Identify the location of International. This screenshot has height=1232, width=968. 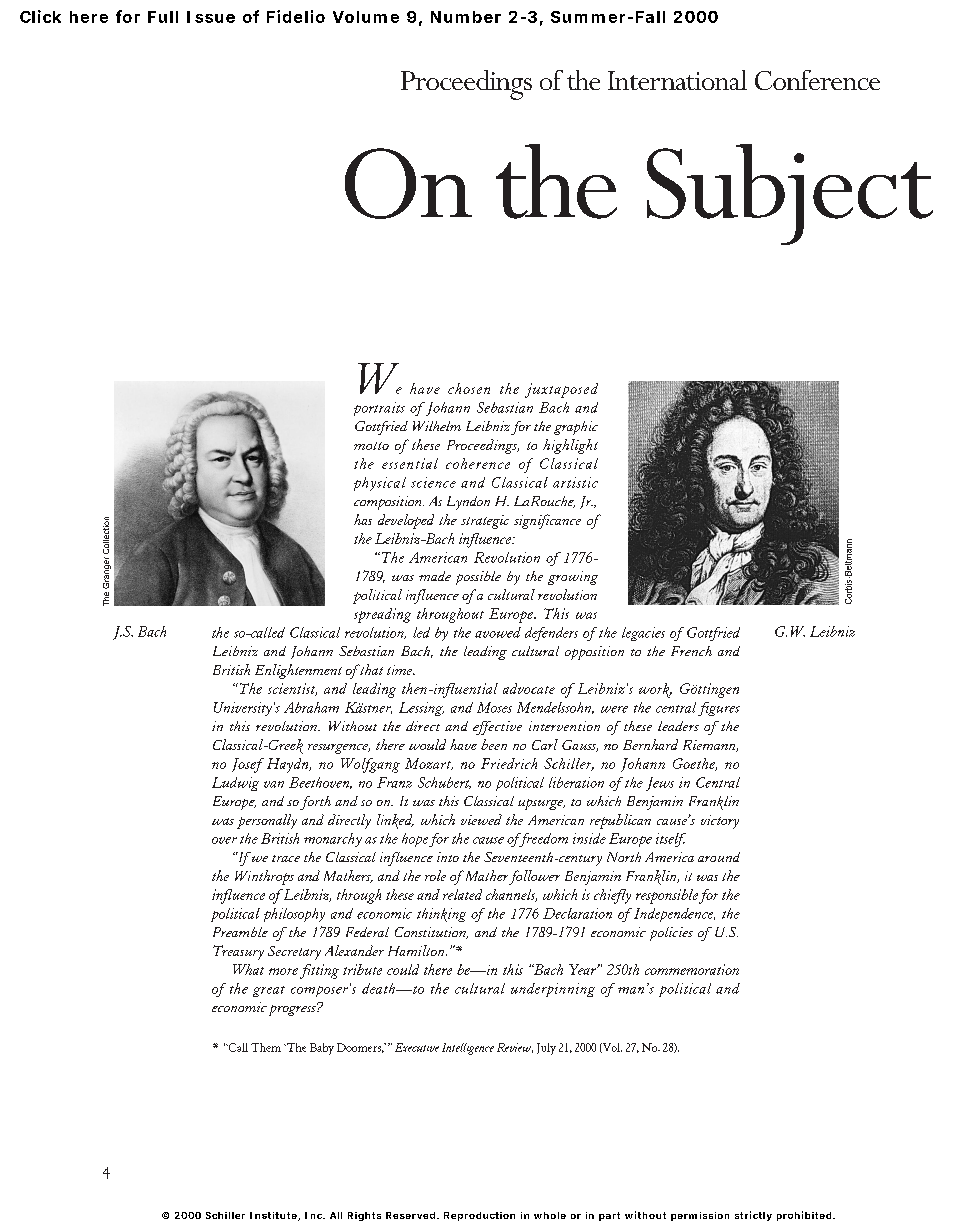
(677, 80).
